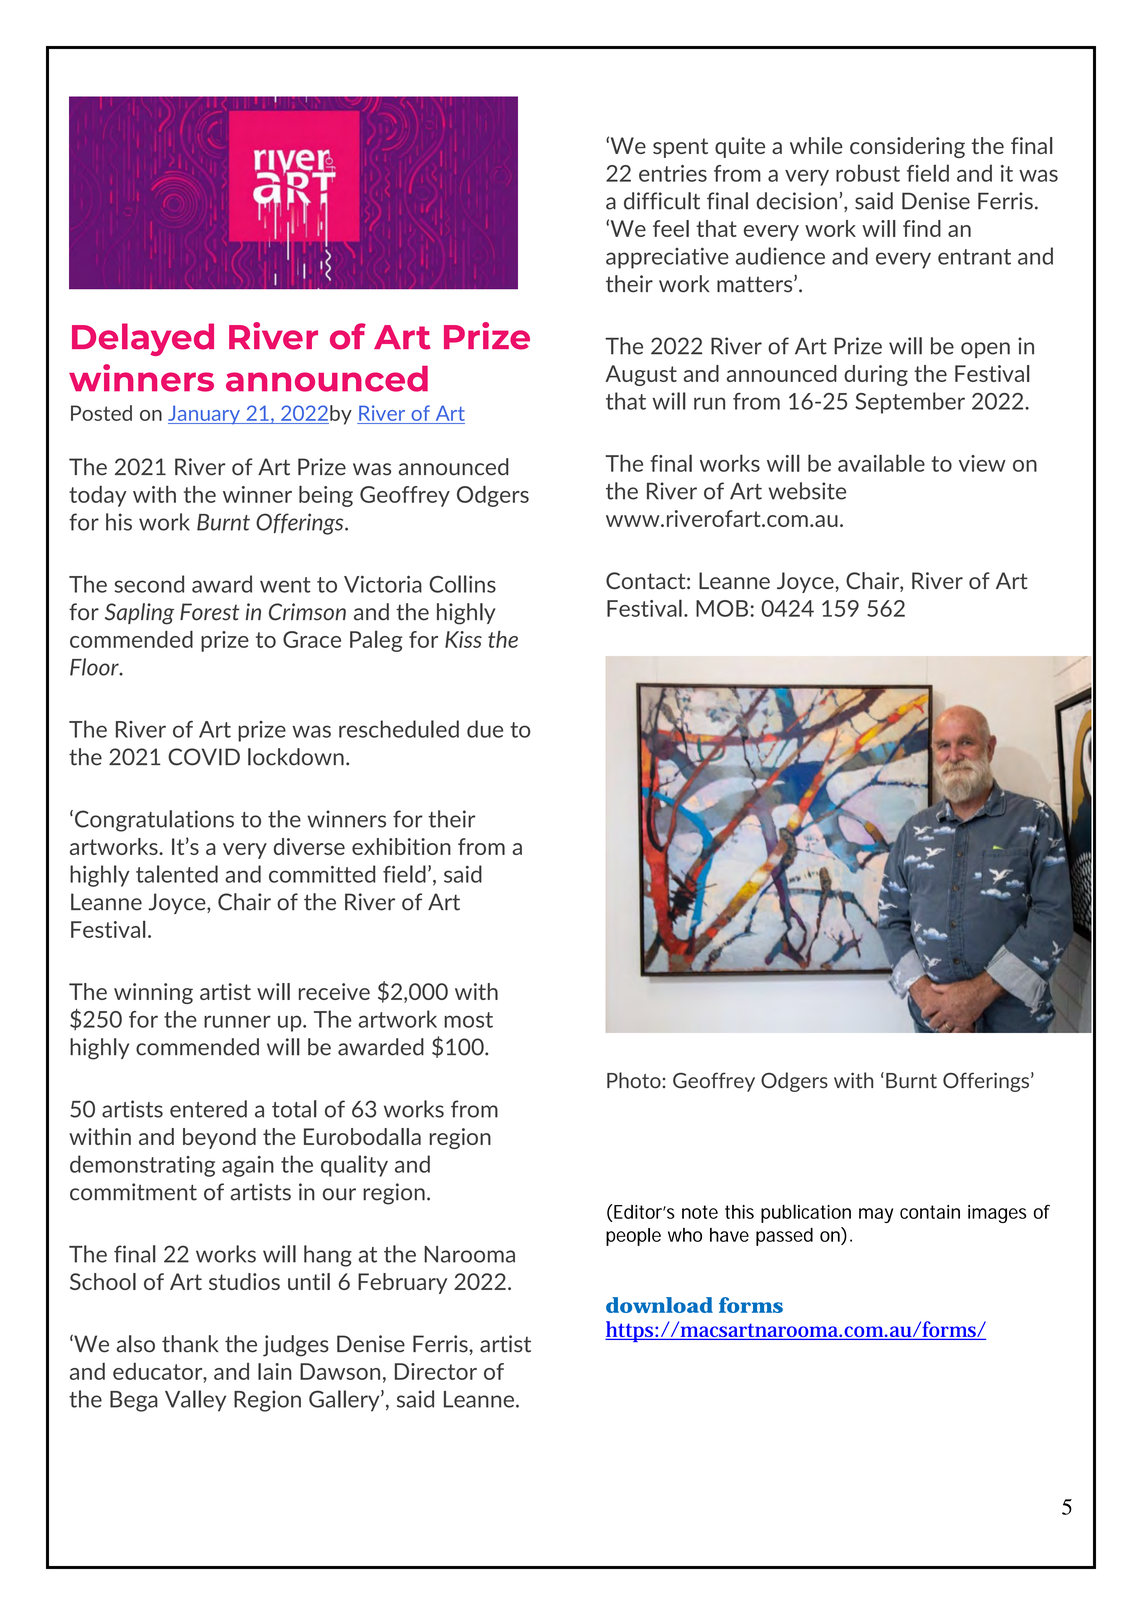  What do you see at coordinates (462, 584) in the page?
I see `Collins` at bounding box center [462, 584].
